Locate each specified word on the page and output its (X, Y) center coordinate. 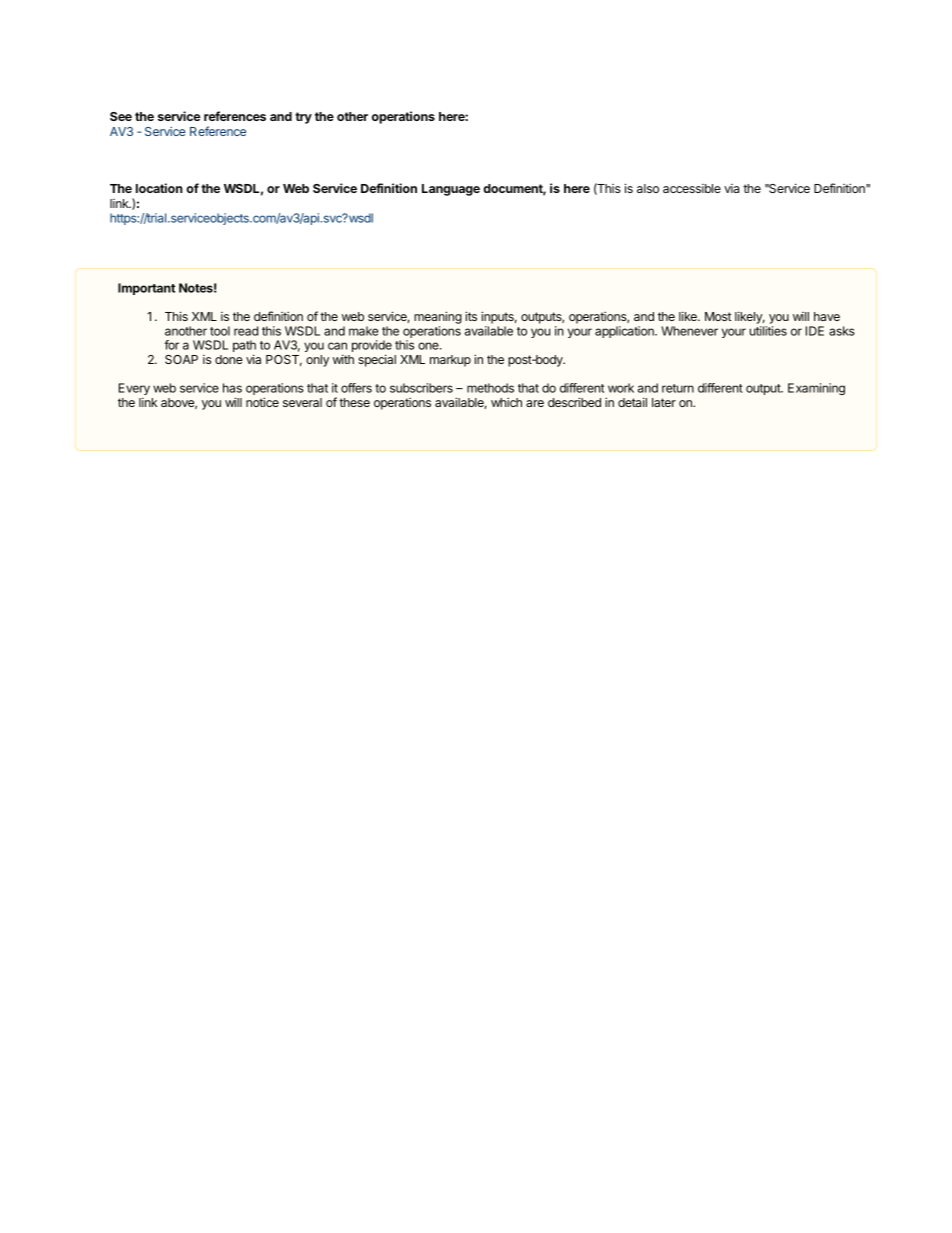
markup (450, 361)
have (827, 316)
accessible (692, 188)
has (232, 388)
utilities (768, 331)
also (648, 188)
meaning (438, 317)
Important (146, 289)
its (471, 316)
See (121, 116)
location (159, 188)
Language (451, 190)
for (171, 345)
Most (718, 316)
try (303, 118)
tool (220, 331)
